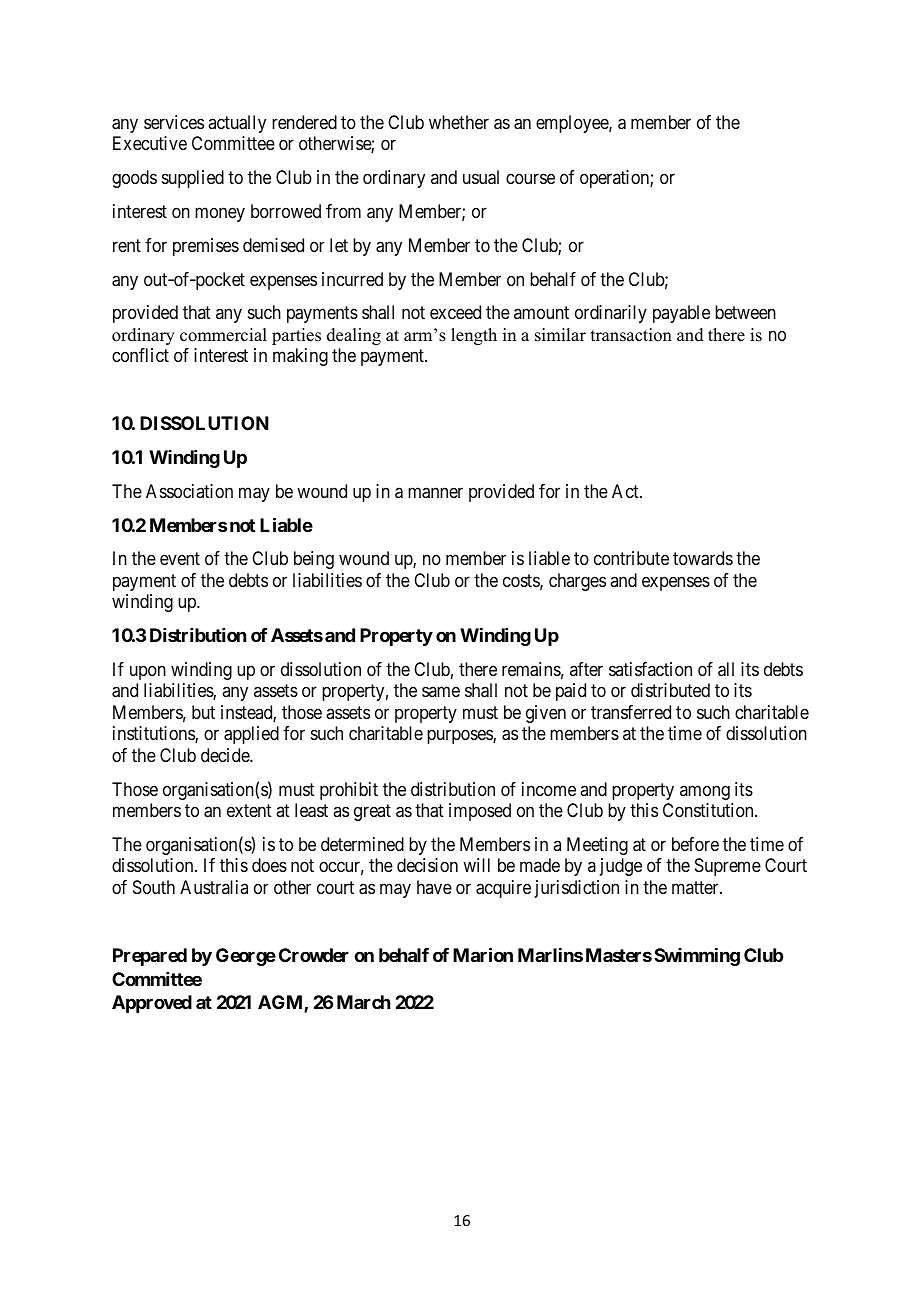 This screenshot has height=1307, width=924. I want to click on Marion, so click(483, 955).
